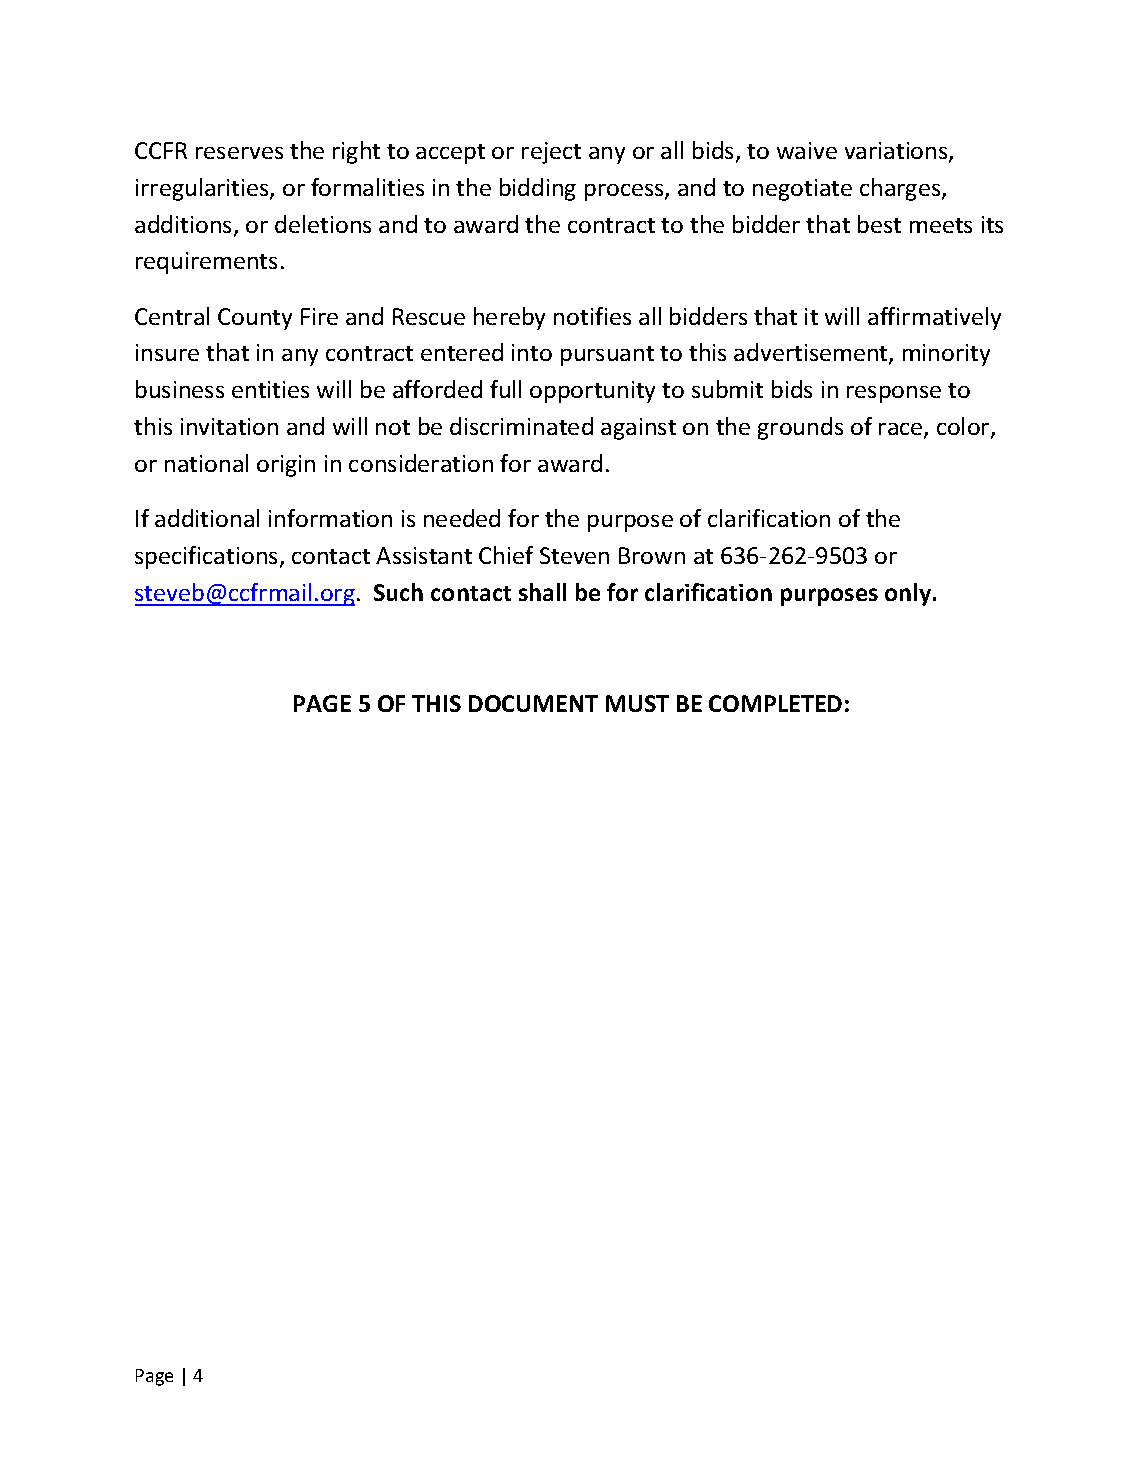  Describe the element at coordinates (533, 703) in the screenshot. I see `DOCUMENT` at that location.
